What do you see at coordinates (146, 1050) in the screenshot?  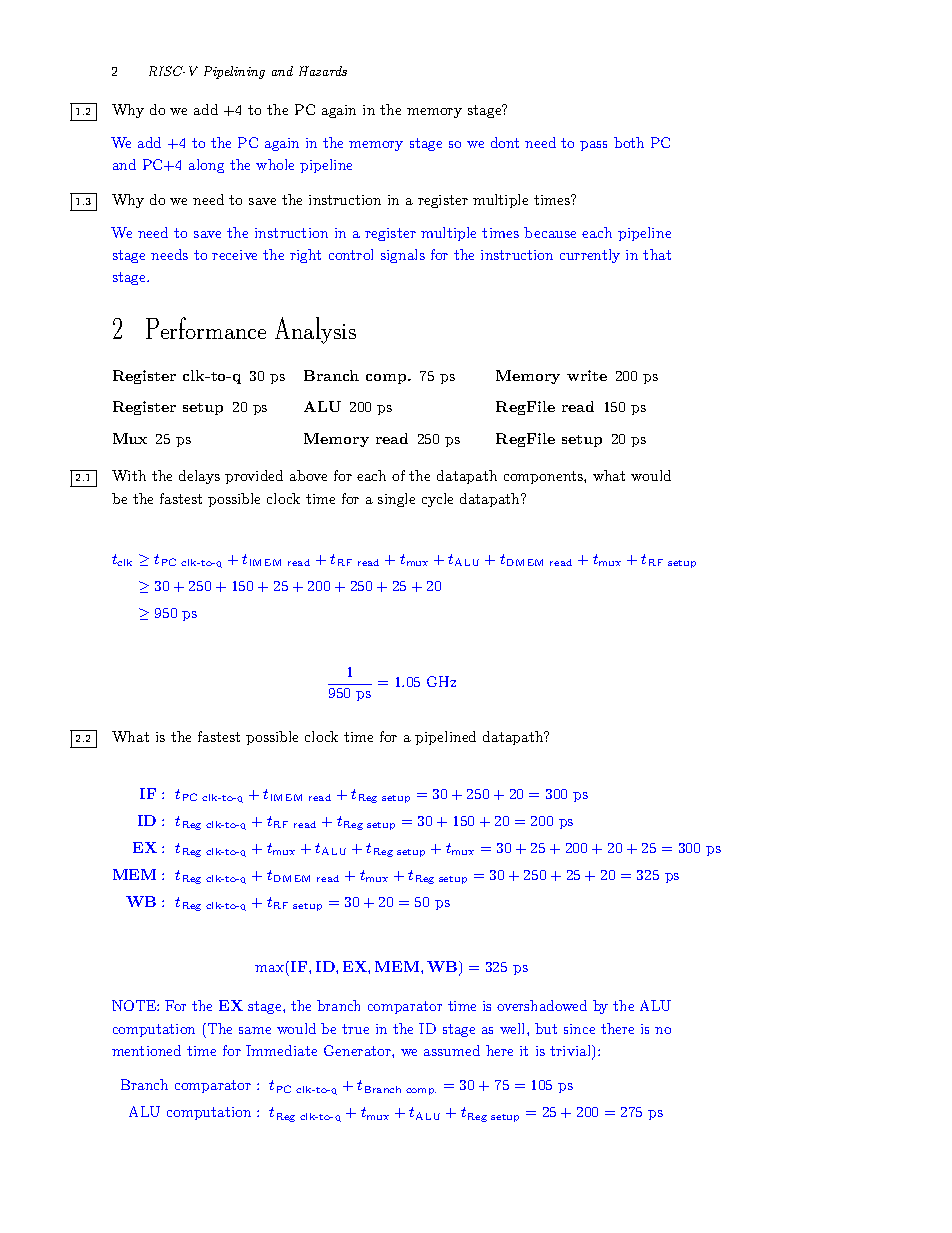 I see `mentioned` at bounding box center [146, 1050].
